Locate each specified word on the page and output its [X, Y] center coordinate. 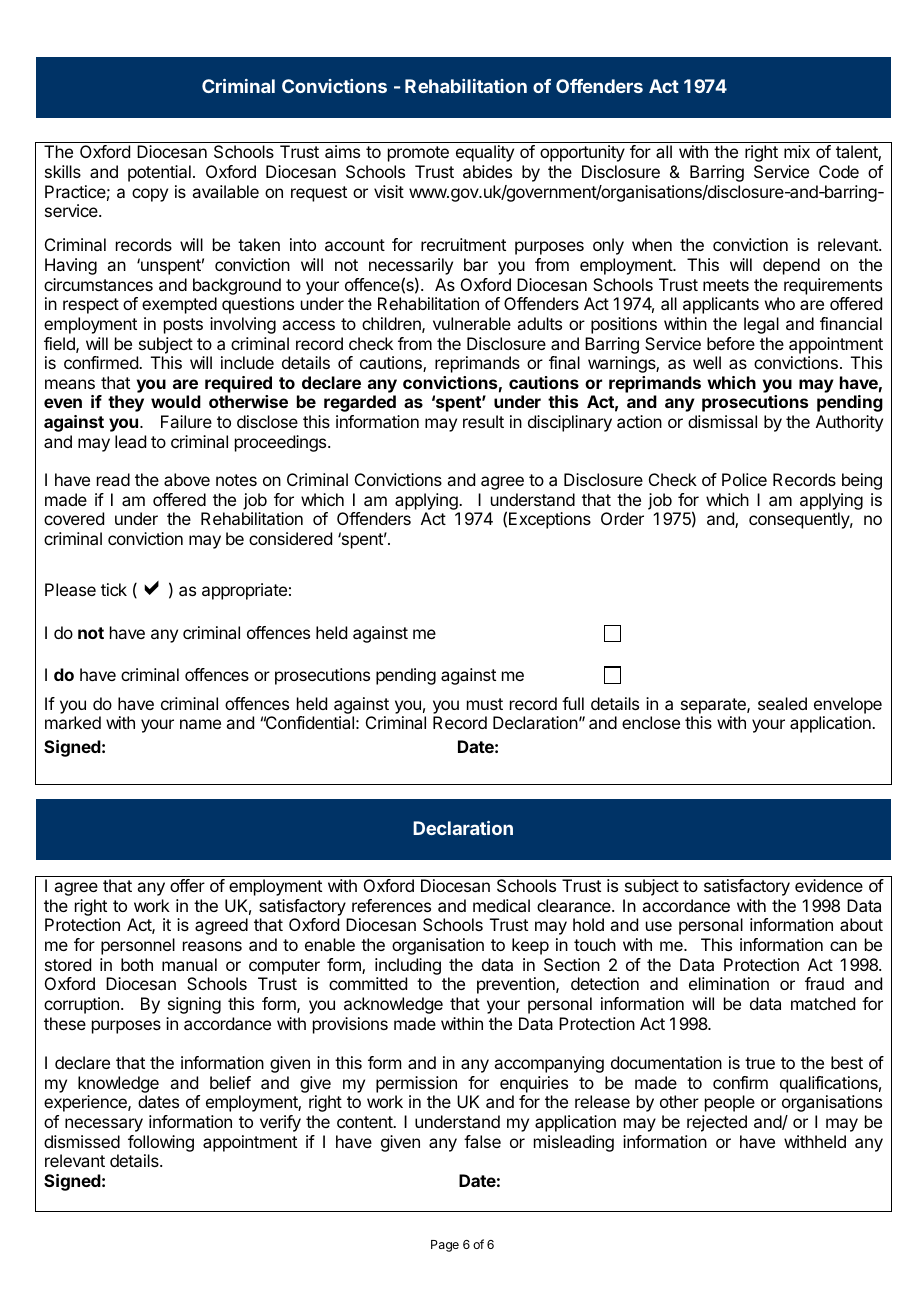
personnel [138, 946]
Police [744, 479]
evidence [829, 885]
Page [445, 1246]
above [187, 479]
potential [159, 173]
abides [487, 171]
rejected [717, 1123]
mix [797, 151]
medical [501, 905]
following [161, 1143]
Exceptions [550, 520]
